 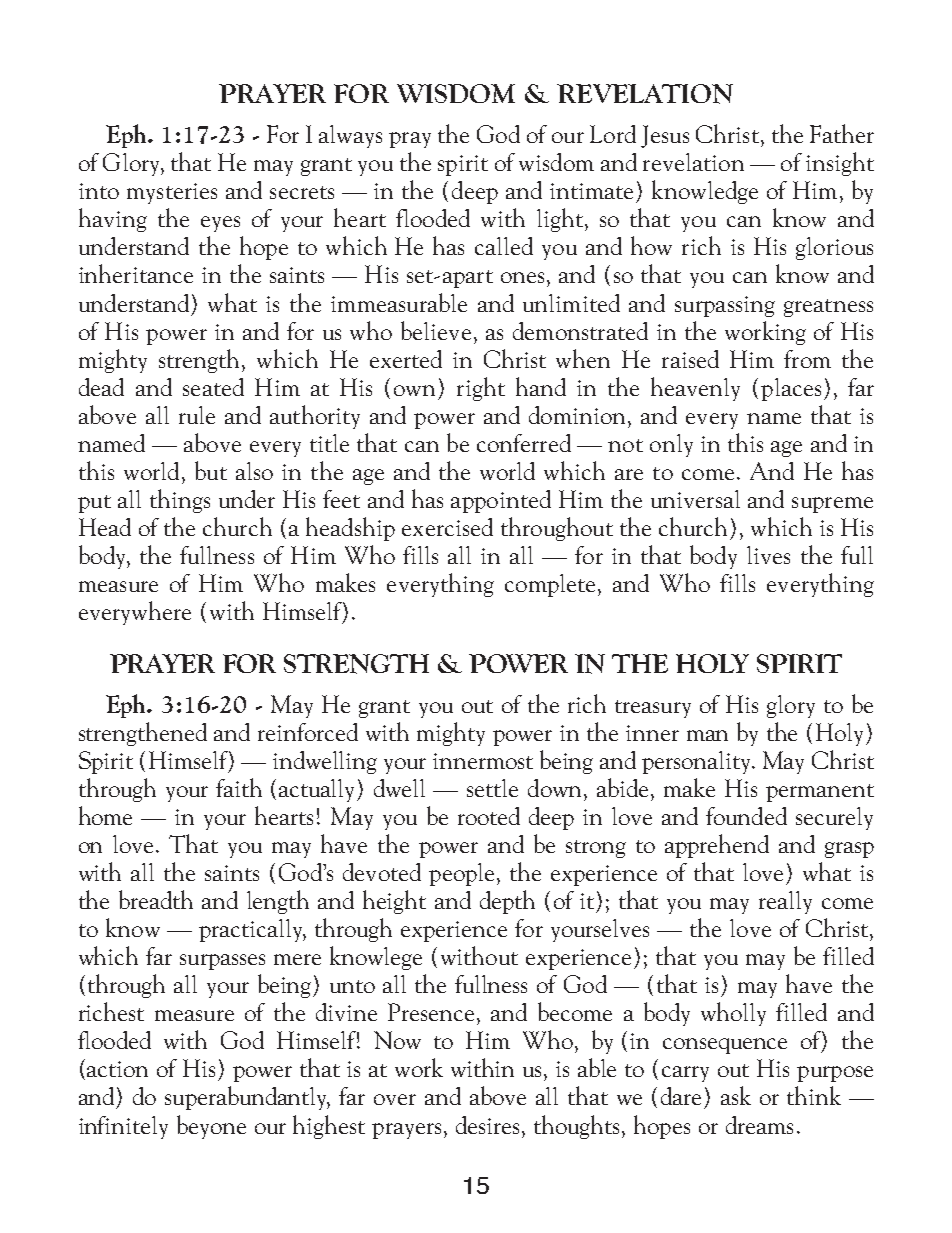 What do you see at coordinates (487, 1125) in the image?
I see `desires` at bounding box center [487, 1125].
